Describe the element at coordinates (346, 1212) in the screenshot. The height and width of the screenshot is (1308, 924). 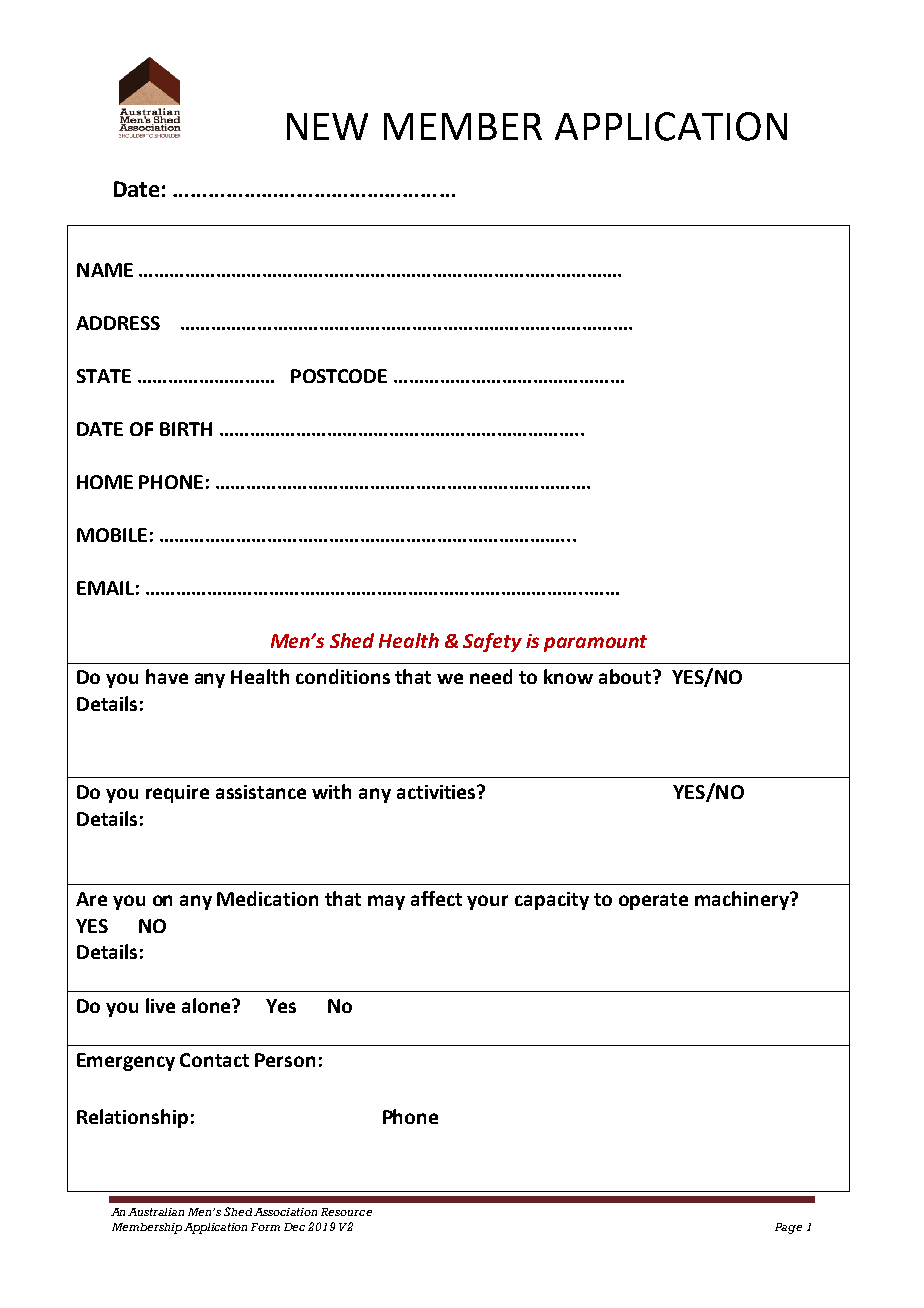
I see `Resource` at that location.
